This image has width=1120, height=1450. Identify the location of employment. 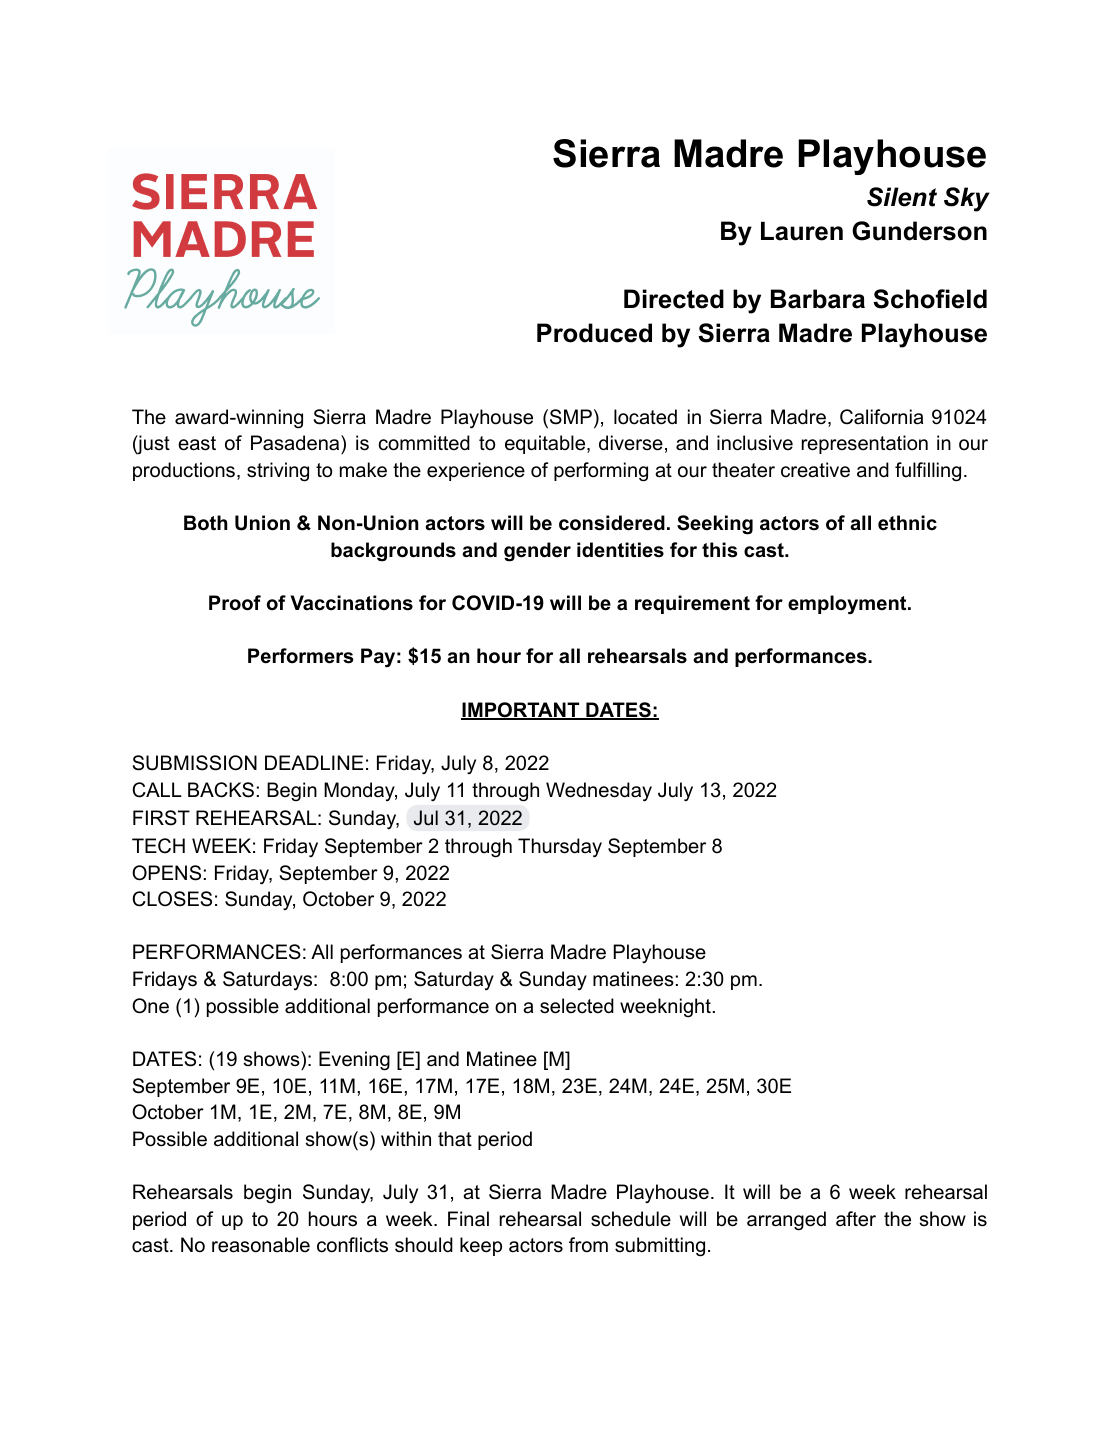
(848, 605).
